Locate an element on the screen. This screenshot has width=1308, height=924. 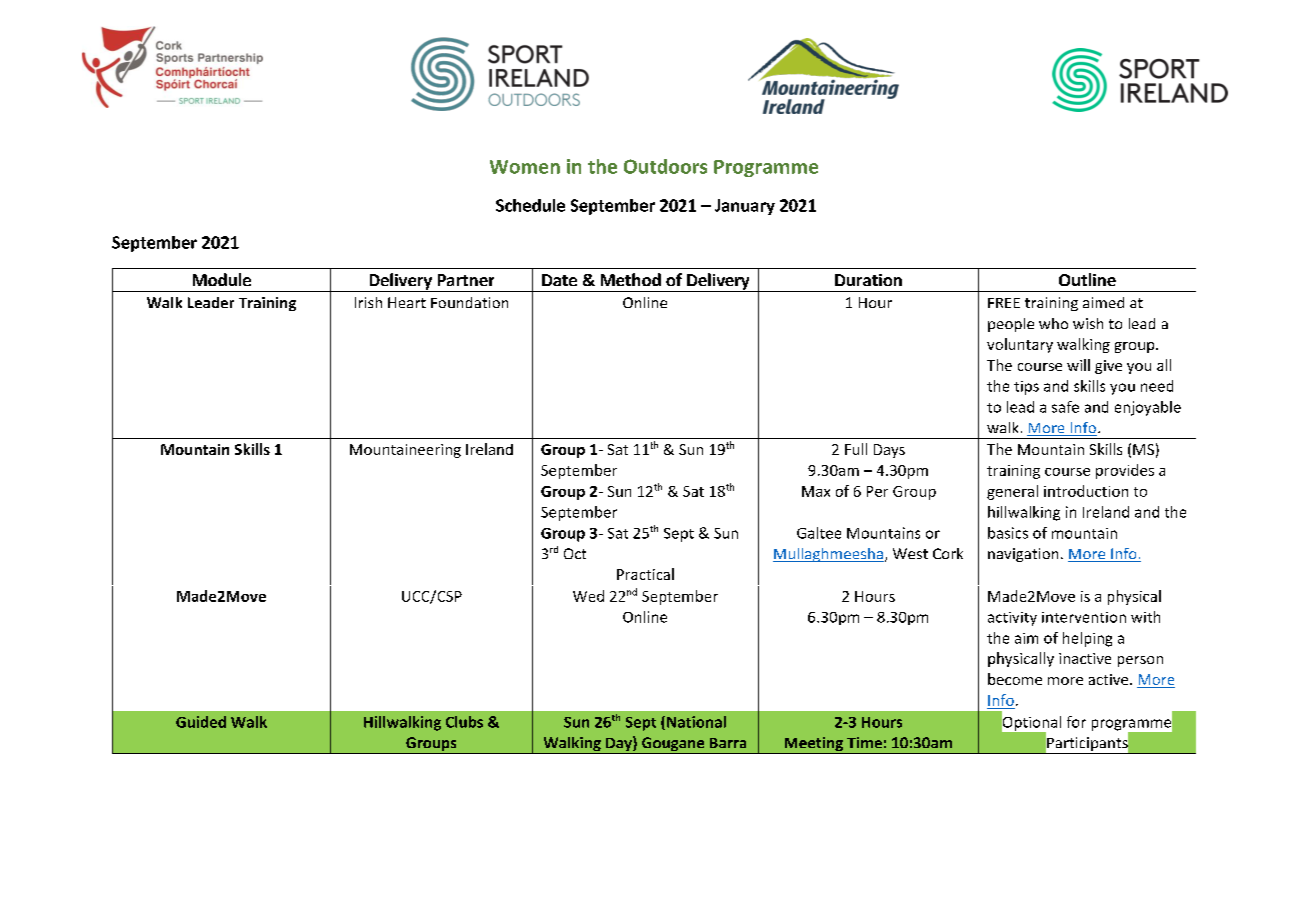
Oct is located at coordinates (575, 553).
